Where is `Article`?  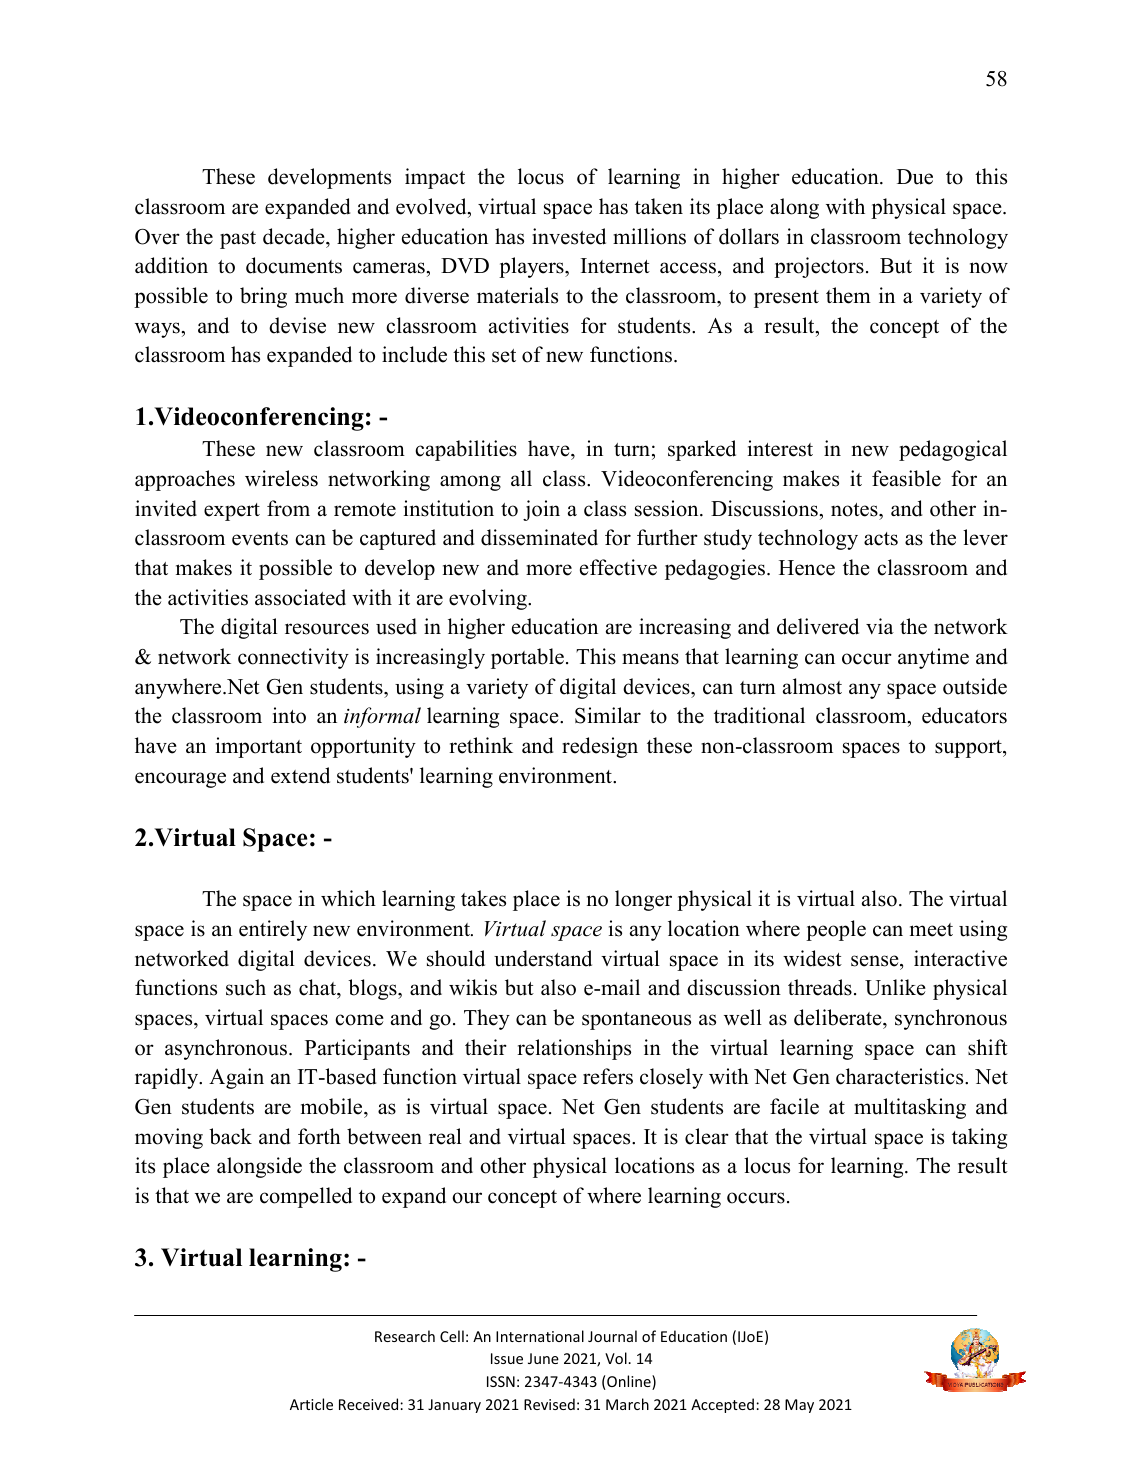 Article is located at coordinates (311, 1404).
